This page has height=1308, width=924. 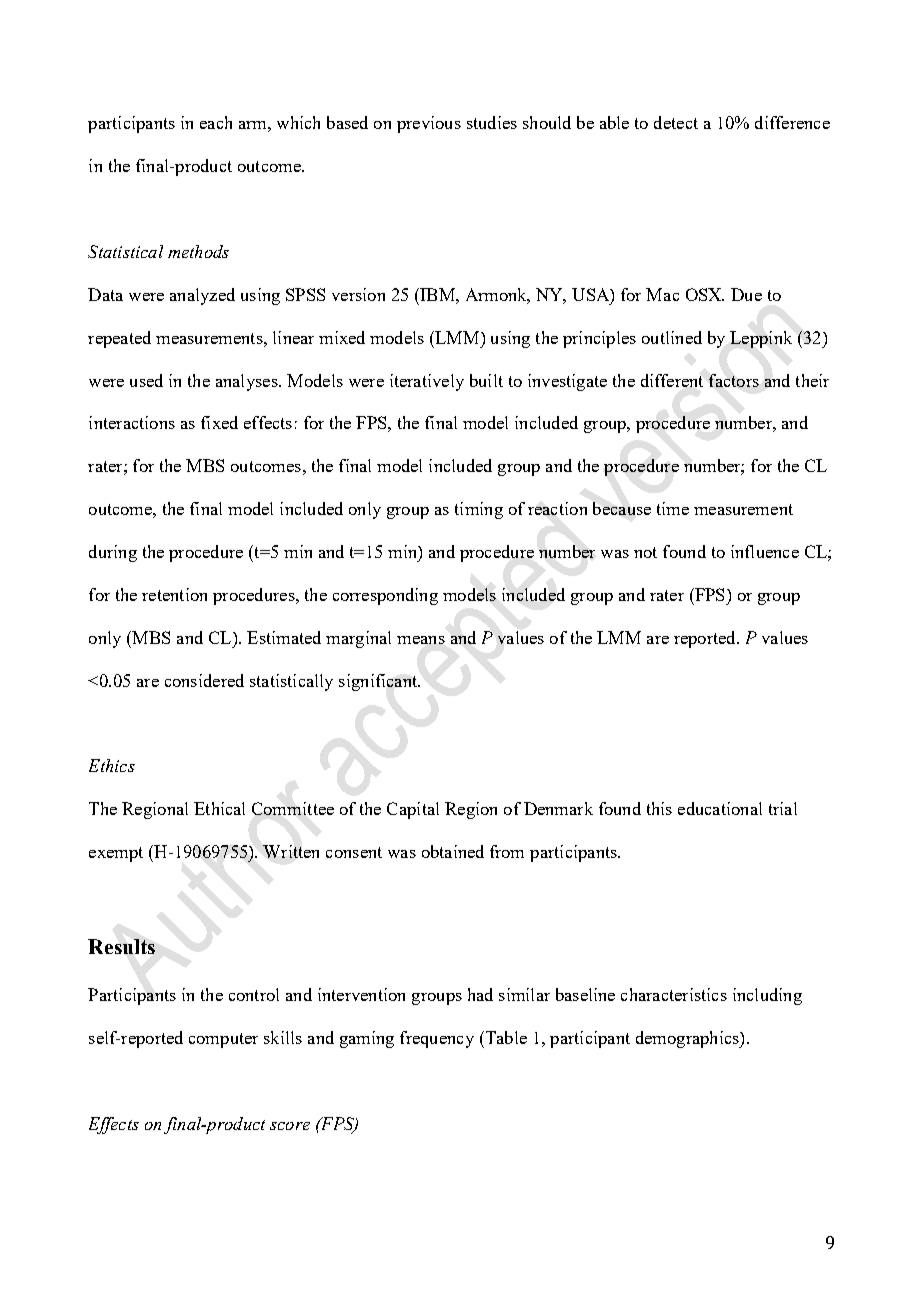 What do you see at coordinates (223, 1040) in the page?
I see `computer` at bounding box center [223, 1040].
